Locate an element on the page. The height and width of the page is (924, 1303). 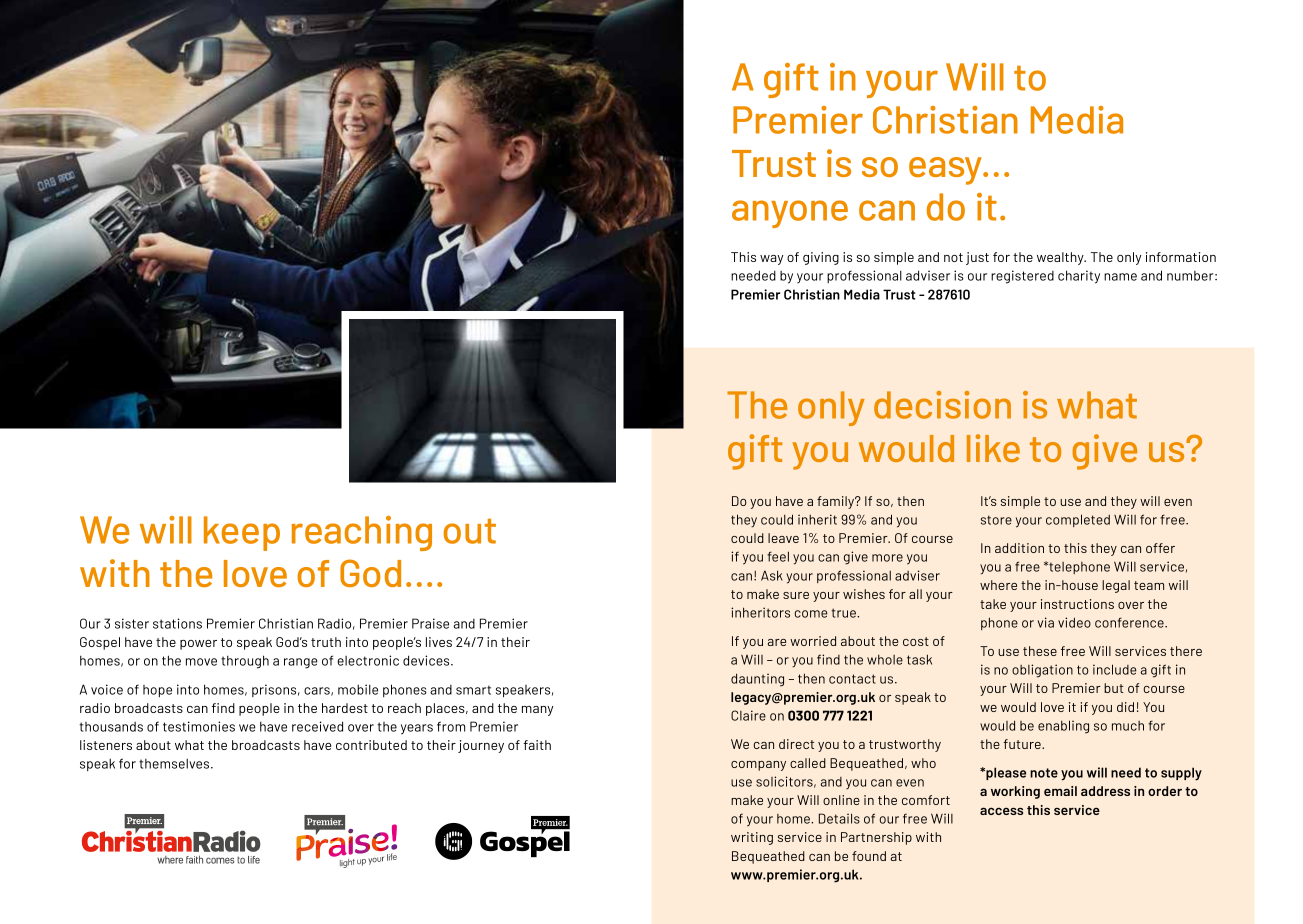
access is located at coordinates (1001, 811).
